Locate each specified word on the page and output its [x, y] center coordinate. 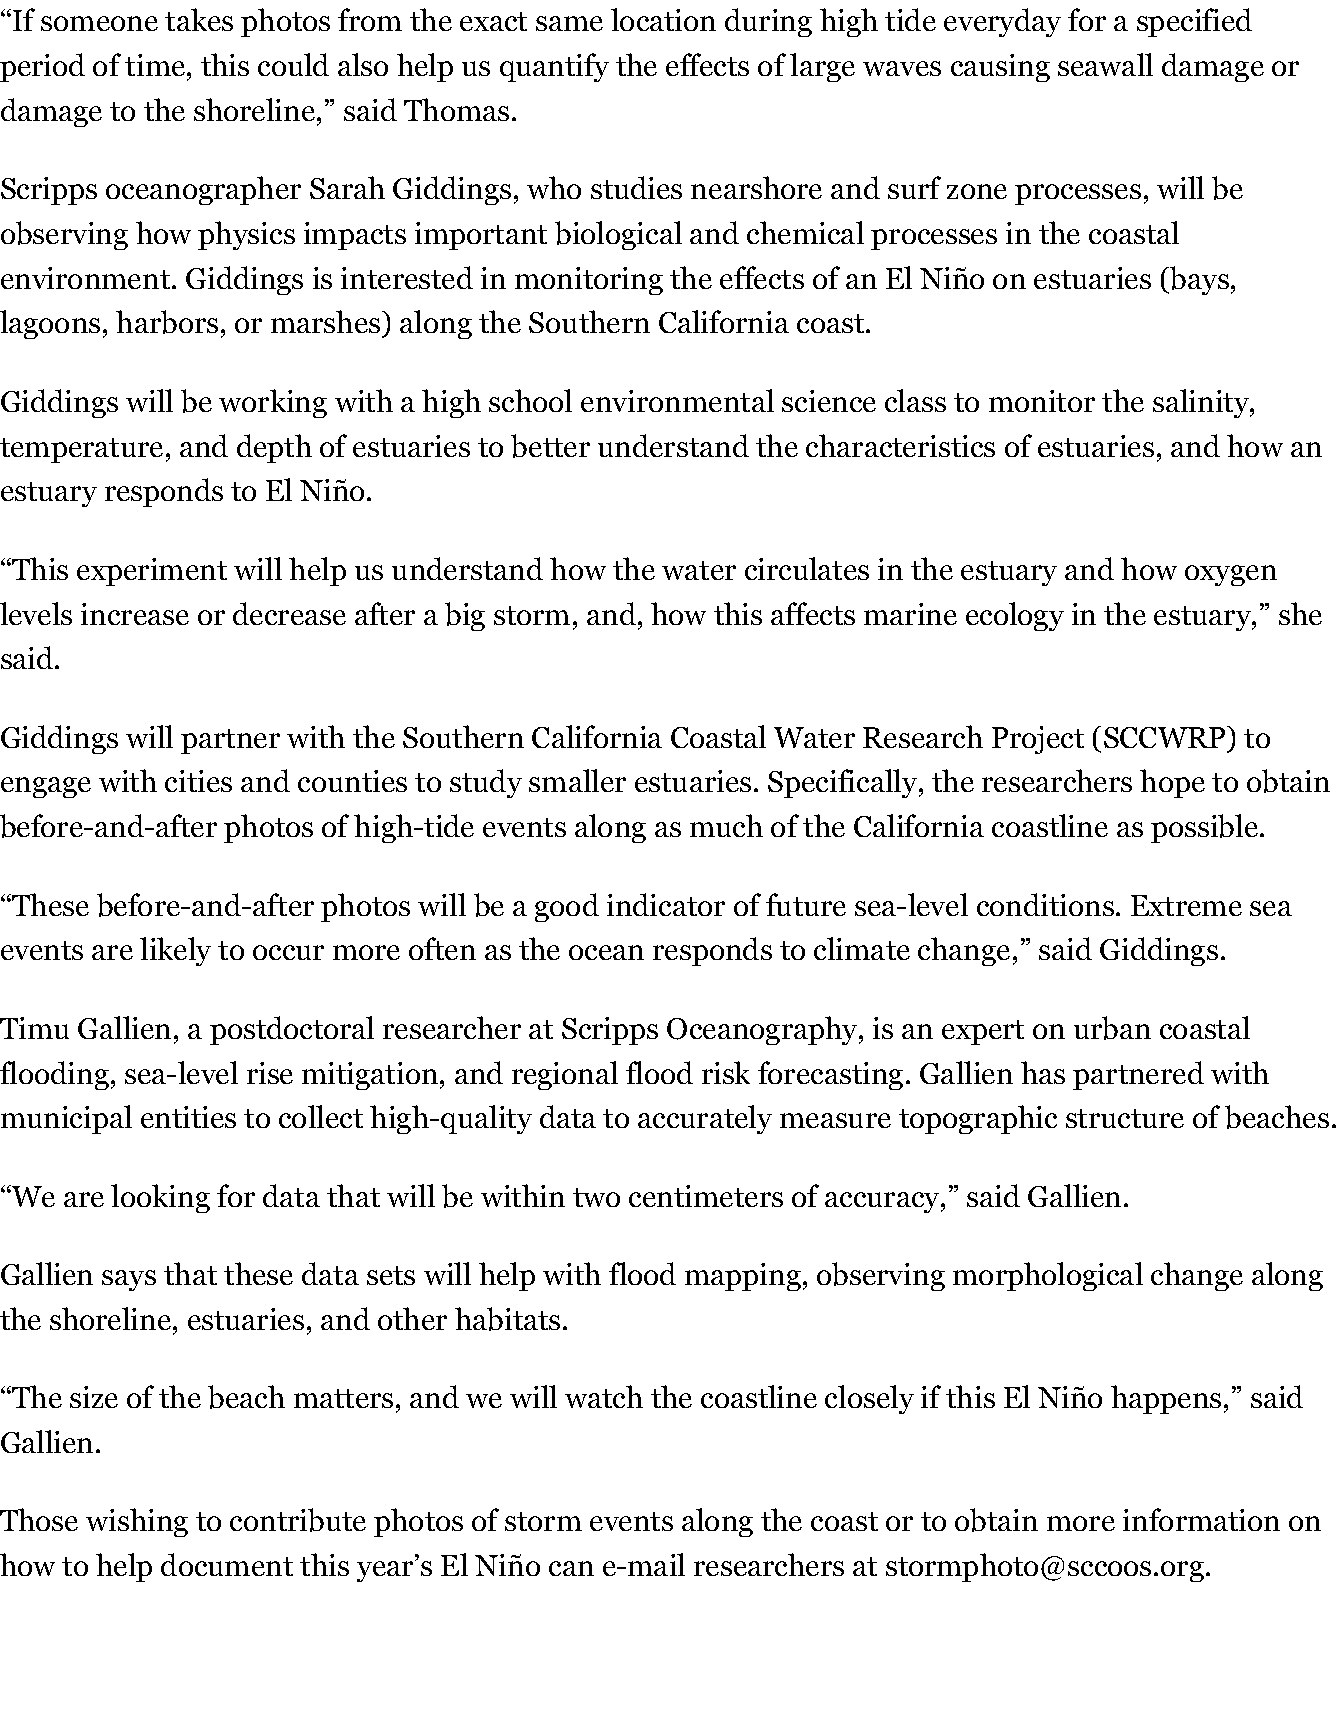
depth [274, 448]
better [550, 446]
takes [199, 19]
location [663, 19]
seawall [1105, 64]
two [596, 1197]
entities [188, 1117]
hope [1172, 783]
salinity [1202, 403]
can [571, 1568]
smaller [577, 780]
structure [1125, 1118]
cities [198, 781]
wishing [137, 1522]
